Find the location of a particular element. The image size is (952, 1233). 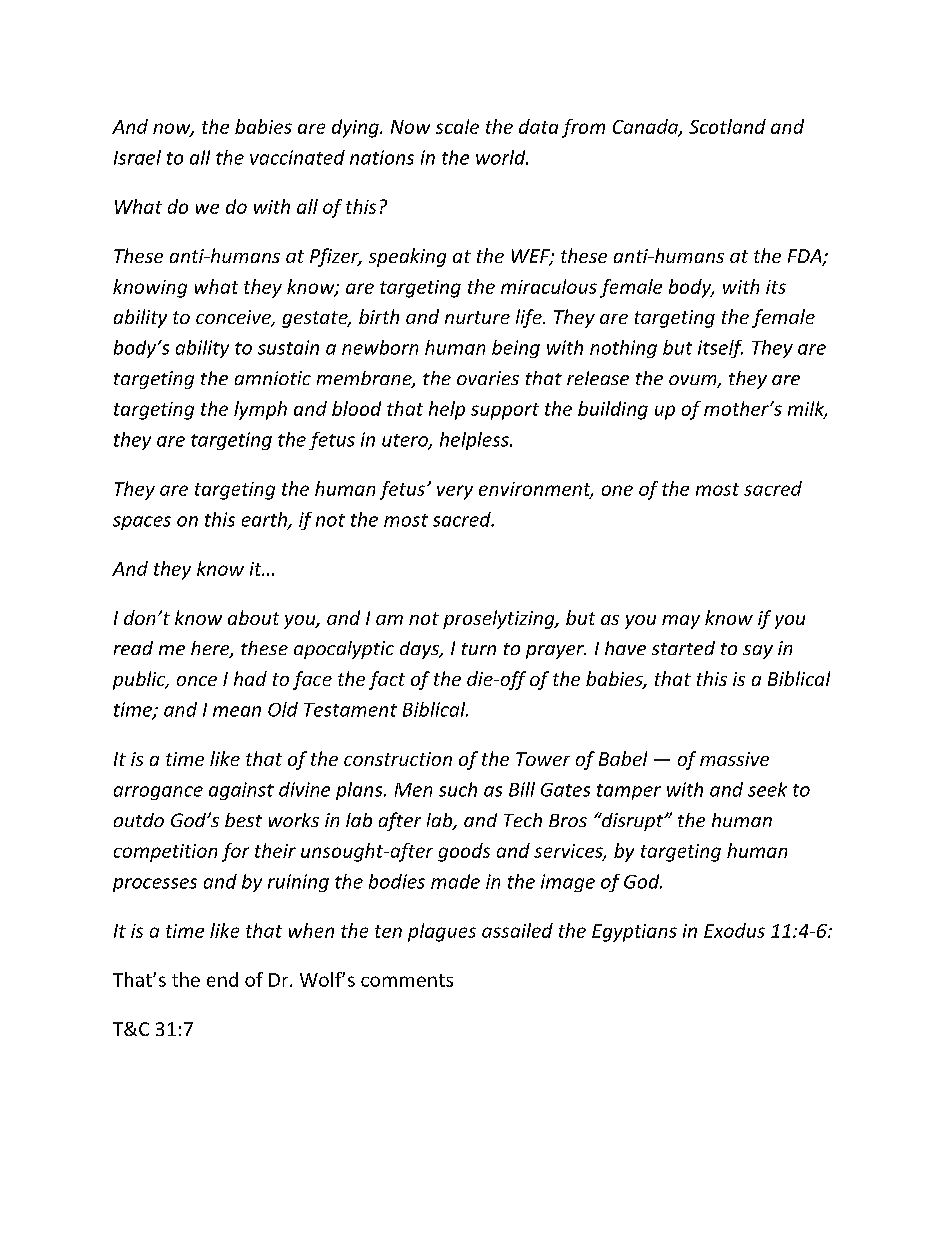

lymph is located at coordinates (260, 410).
